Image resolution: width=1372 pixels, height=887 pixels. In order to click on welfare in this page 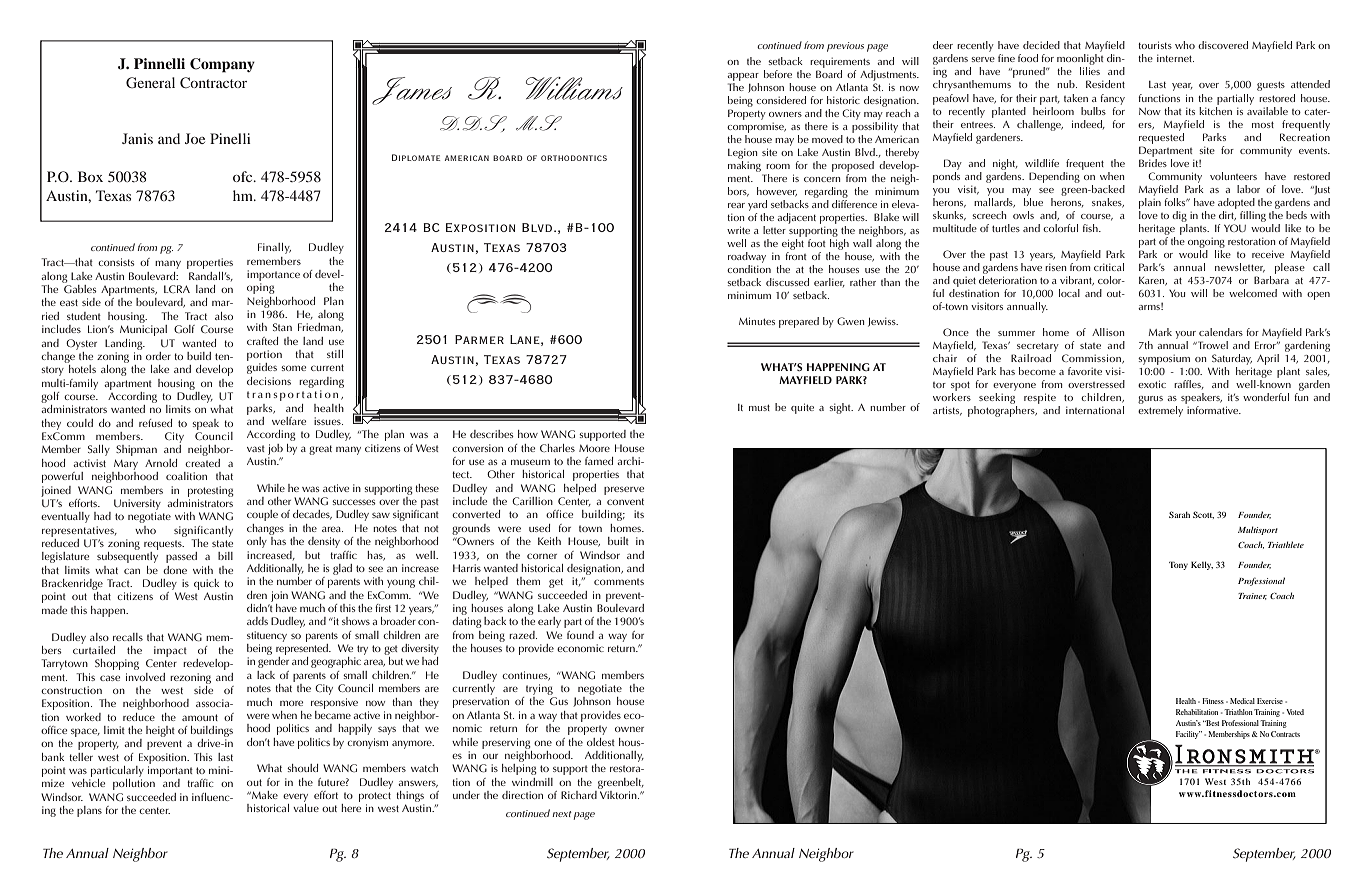, I will do `click(289, 421)`.
